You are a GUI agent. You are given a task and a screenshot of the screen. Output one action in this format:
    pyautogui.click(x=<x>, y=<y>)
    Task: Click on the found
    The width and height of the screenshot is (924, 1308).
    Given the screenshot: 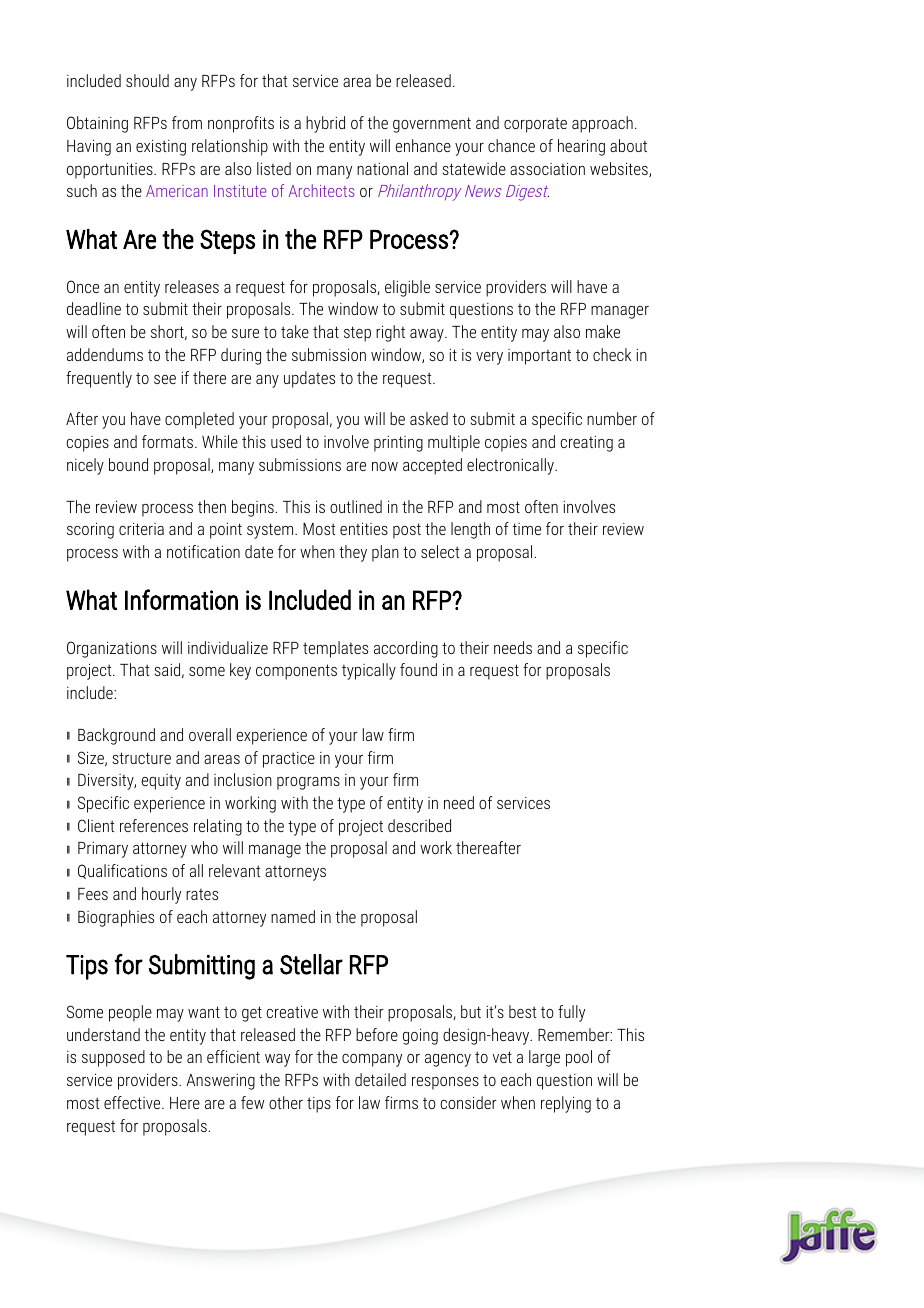 What is the action you would take?
    pyautogui.click(x=418, y=669)
